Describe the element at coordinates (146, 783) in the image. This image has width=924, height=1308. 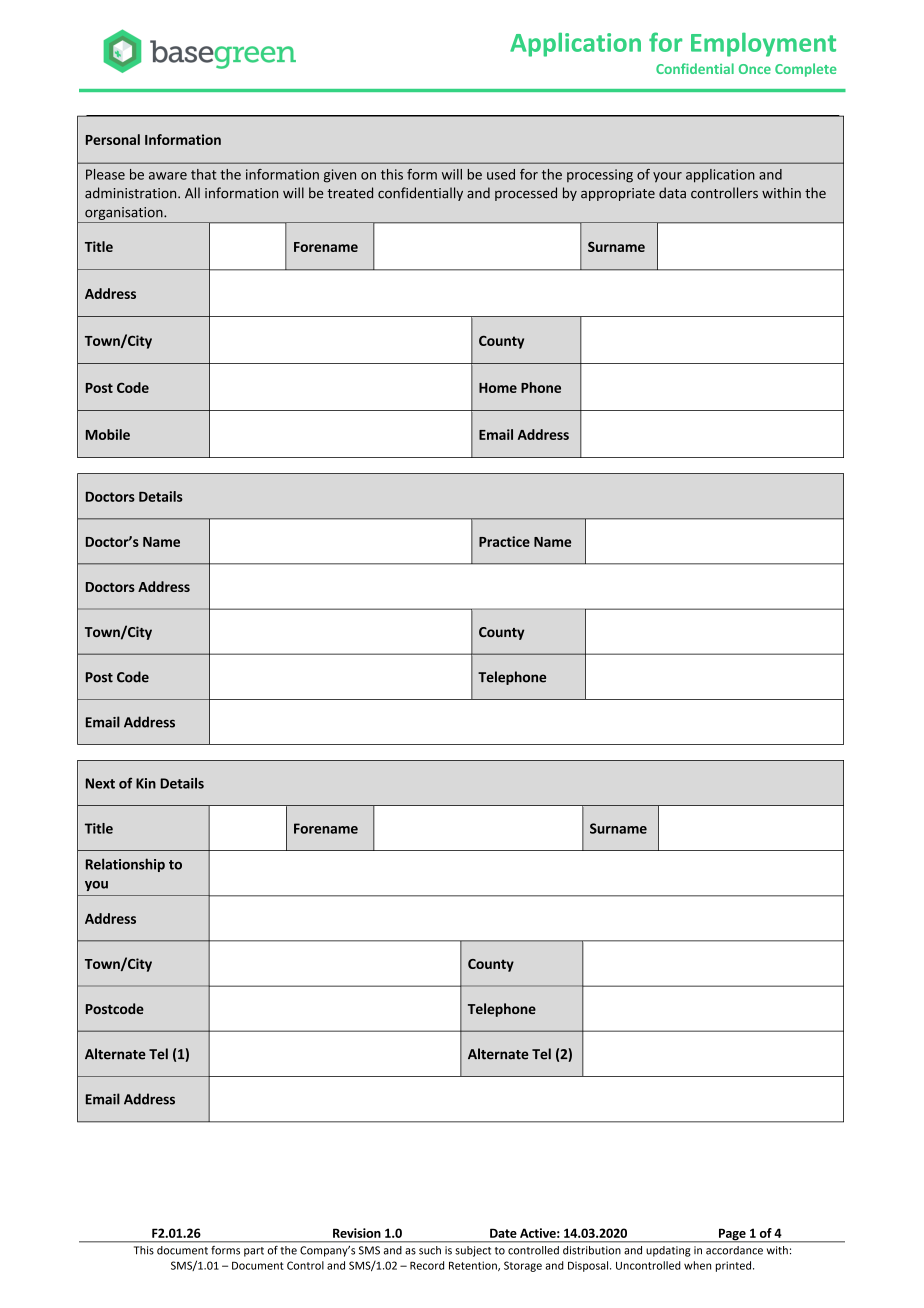
I see `Kin` at that location.
